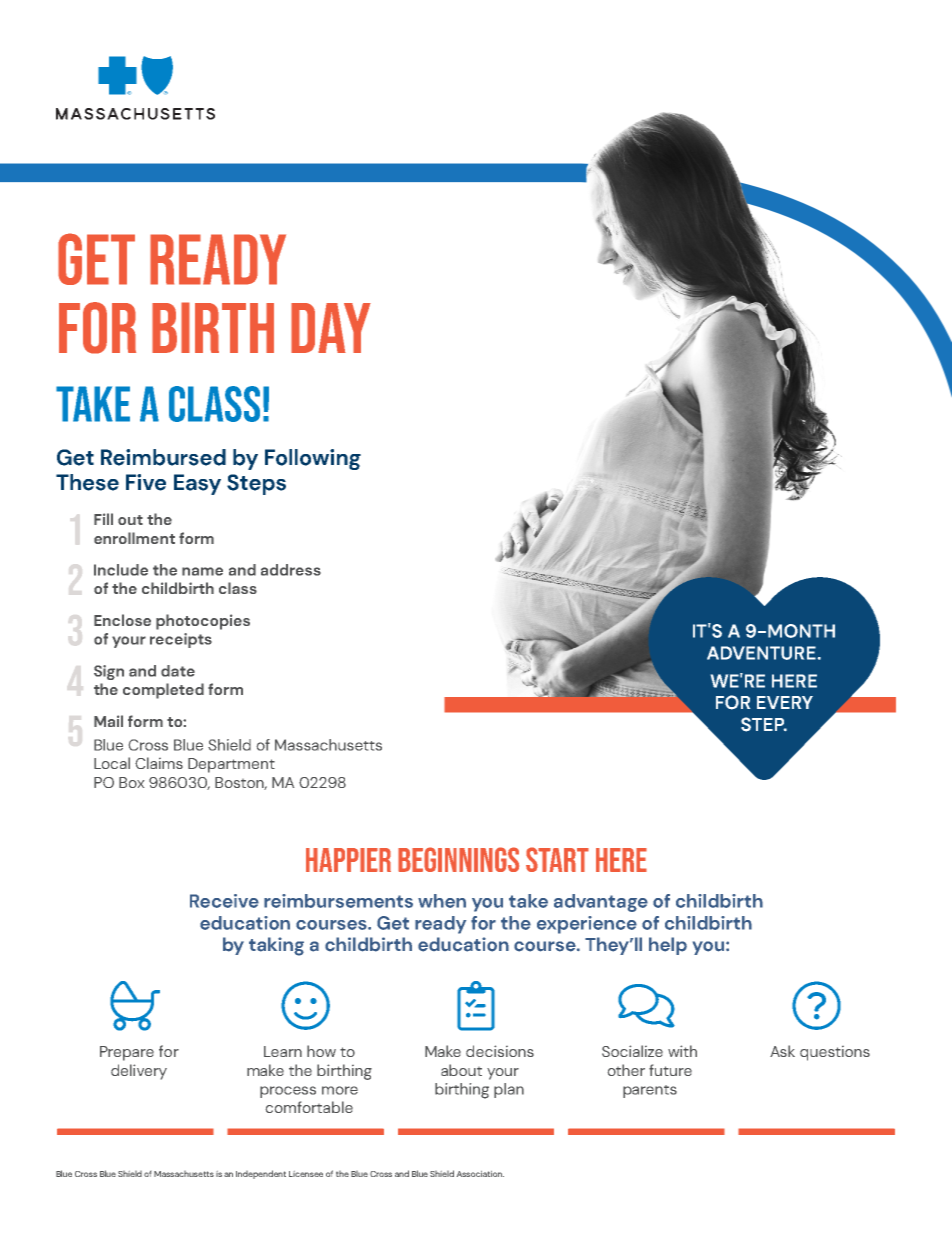 This document has height=1233, width=952. What do you see at coordinates (159, 763) in the document?
I see `Claims` at bounding box center [159, 763].
